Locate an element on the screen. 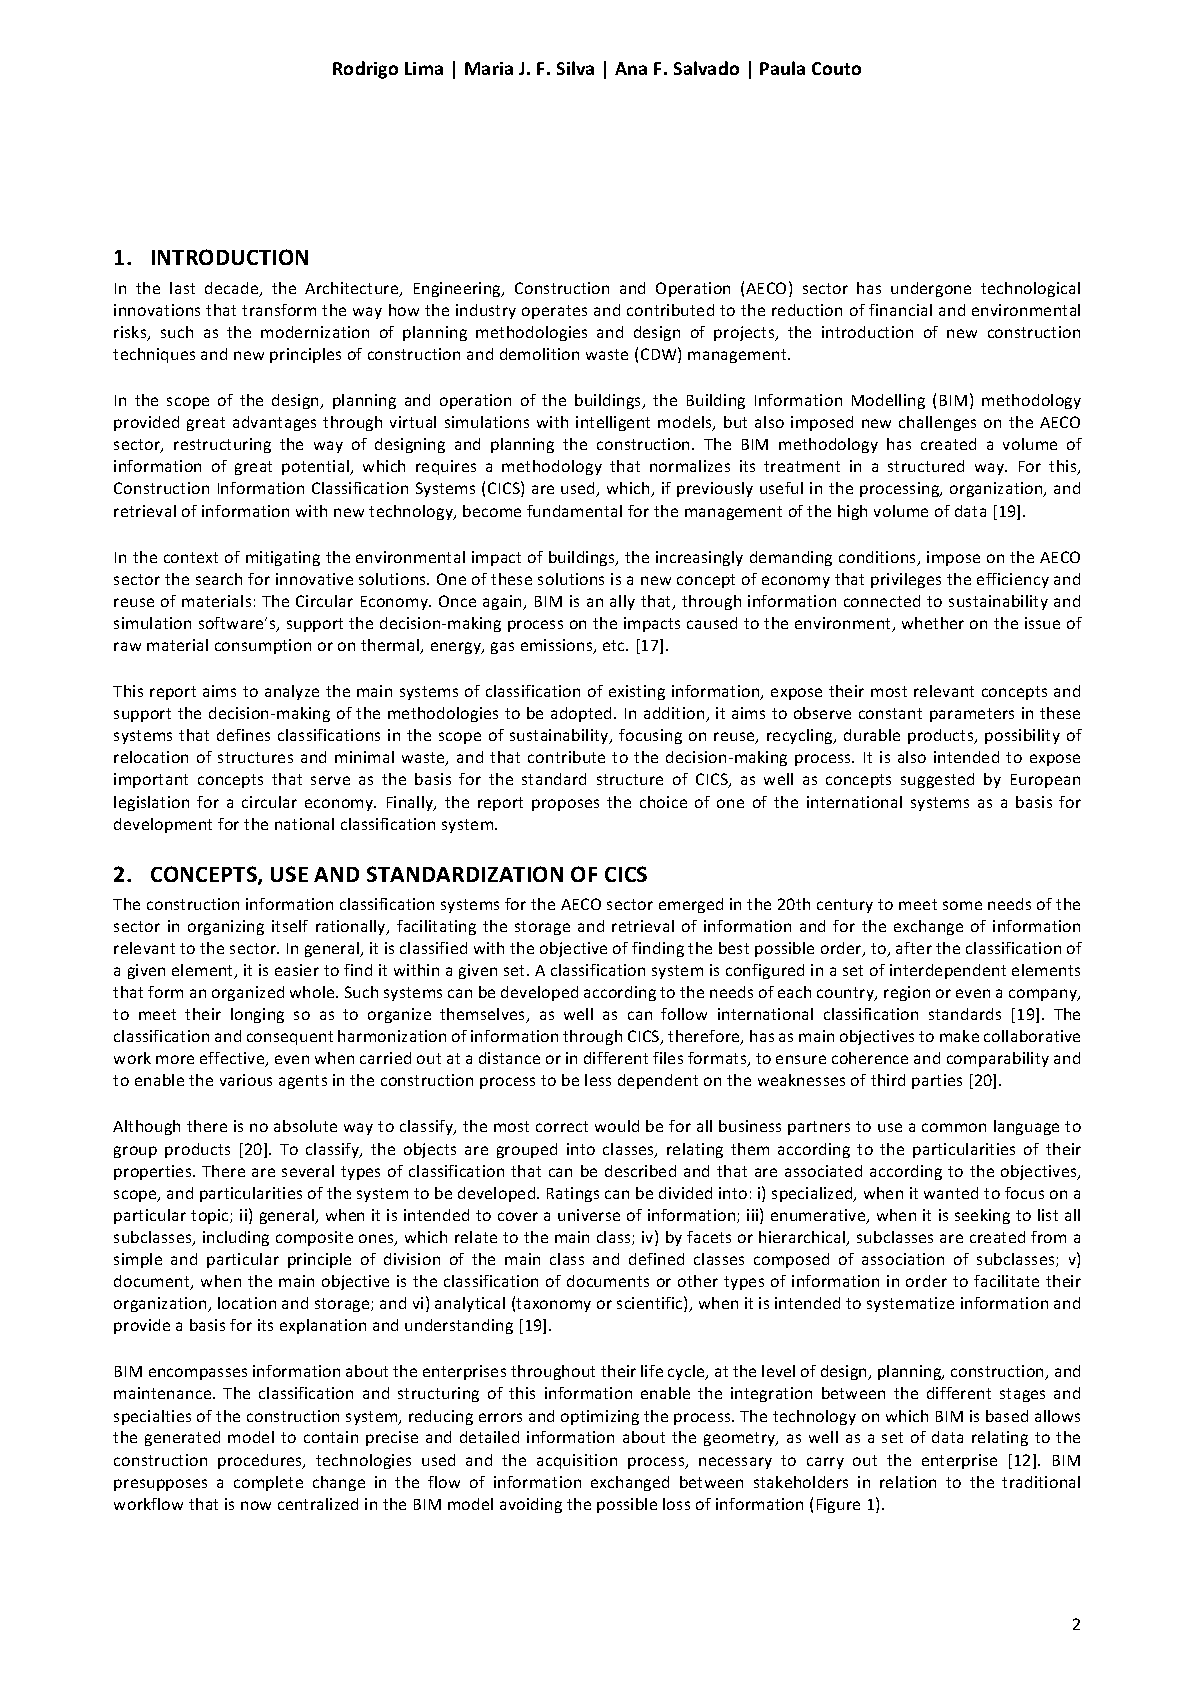  Silva is located at coordinates (575, 68).
